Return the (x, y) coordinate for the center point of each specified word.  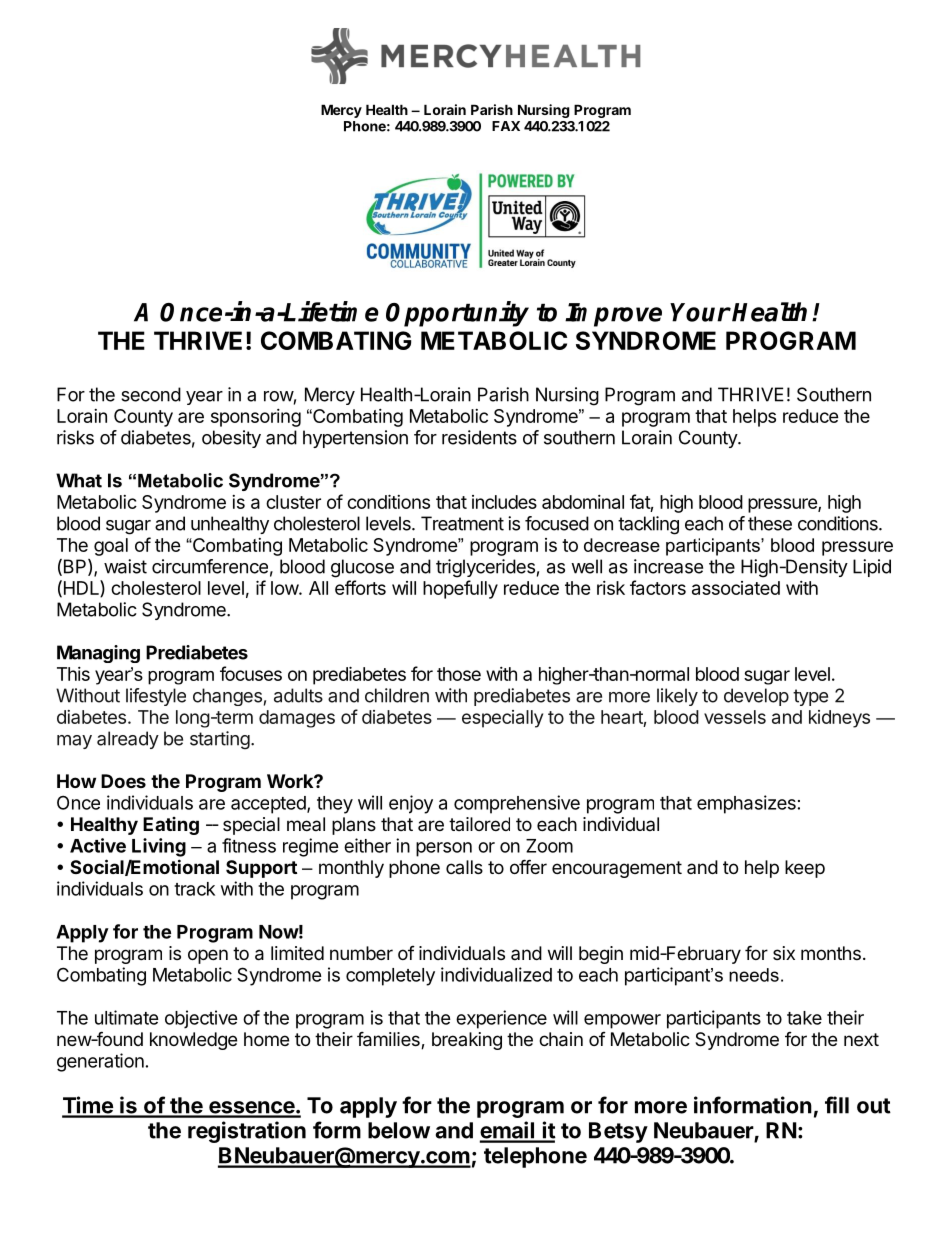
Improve (613, 315)
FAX (506, 126)
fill (837, 1105)
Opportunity (457, 314)
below (399, 1130)
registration (247, 1132)
